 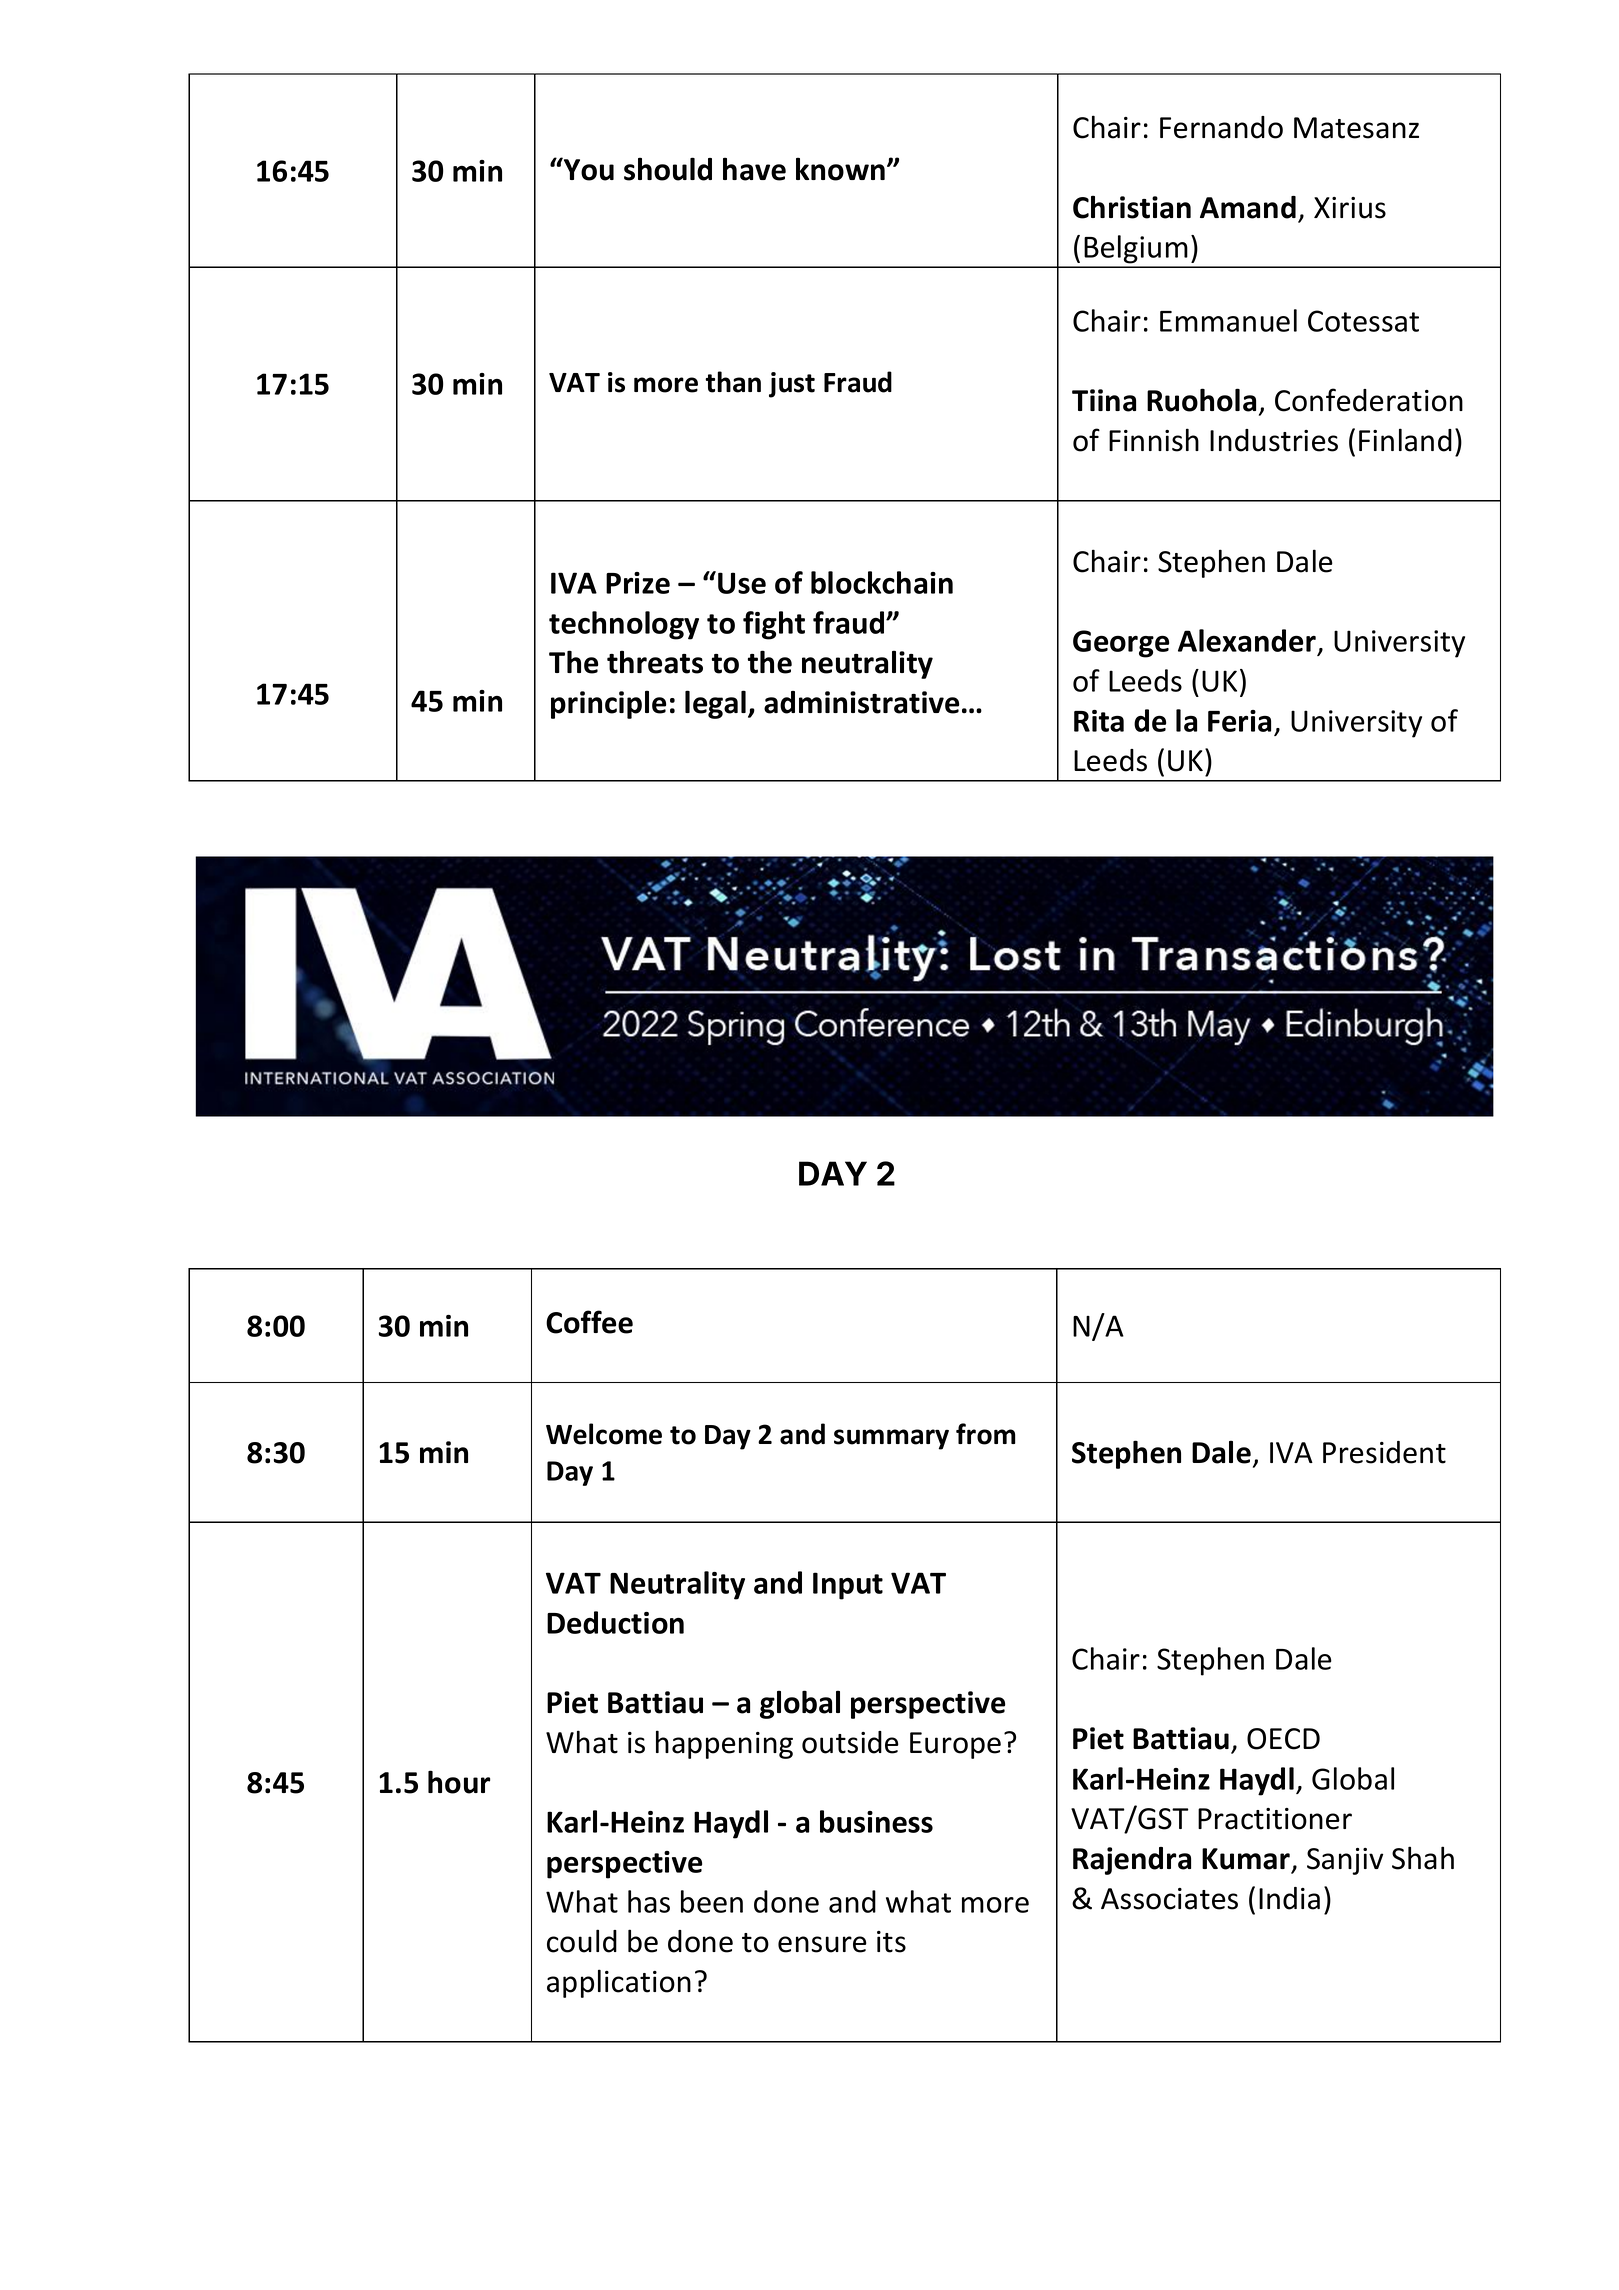 I want to click on Coffee, so click(x=589, y=1322).
